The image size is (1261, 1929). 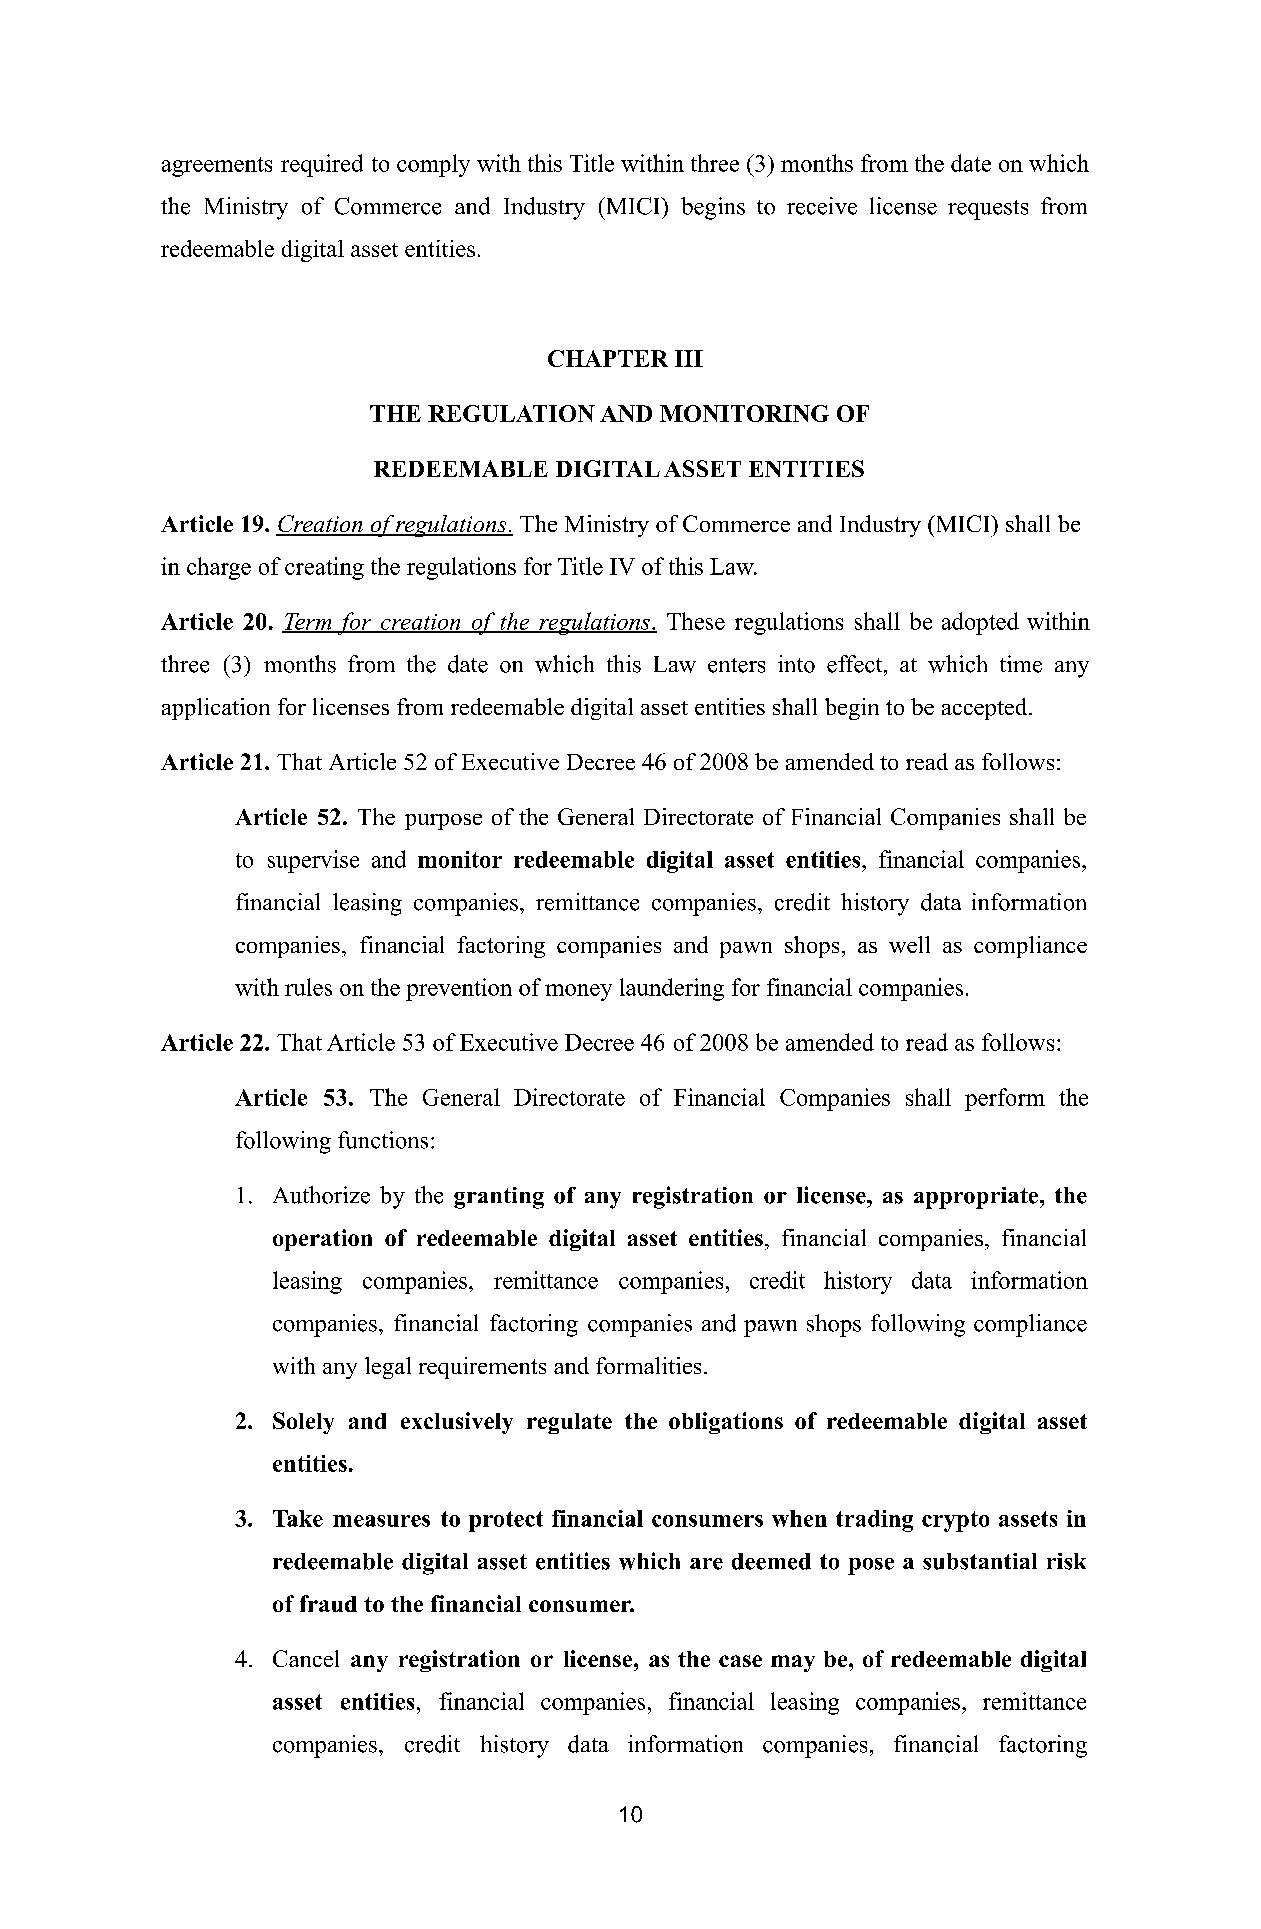 I want to click on CHAPTER, so click(x=608, y=358).
